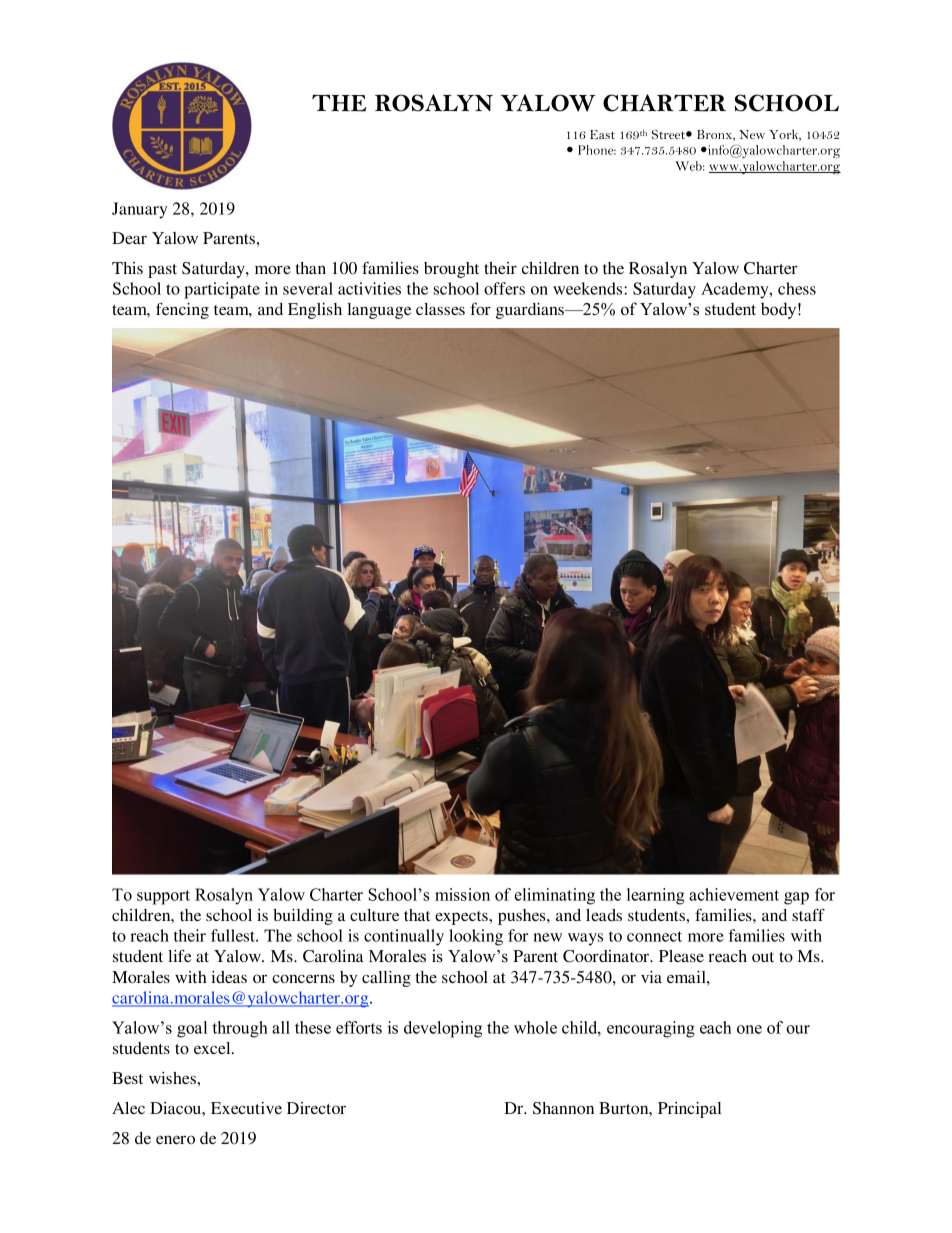  I want to click on chess, so click(797, 288).
